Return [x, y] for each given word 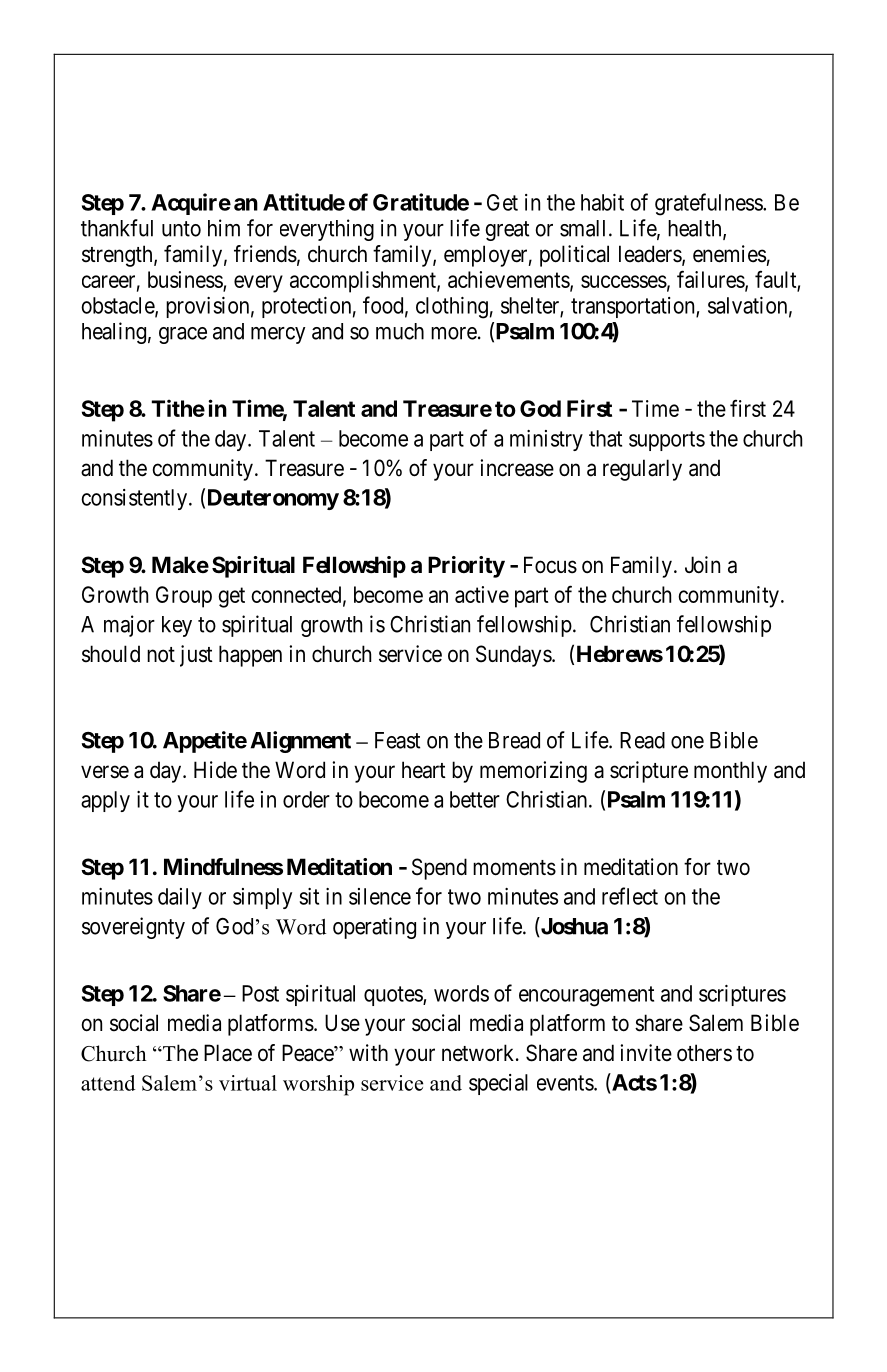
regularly [642, 470]
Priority [466, 567]
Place [228, 1053]
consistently [134, 499]
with [368, 1052]
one [687, 742]
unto [181, 229]
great [507, 231]
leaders [651, 255]
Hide [215, 770]
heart [424, 770]
